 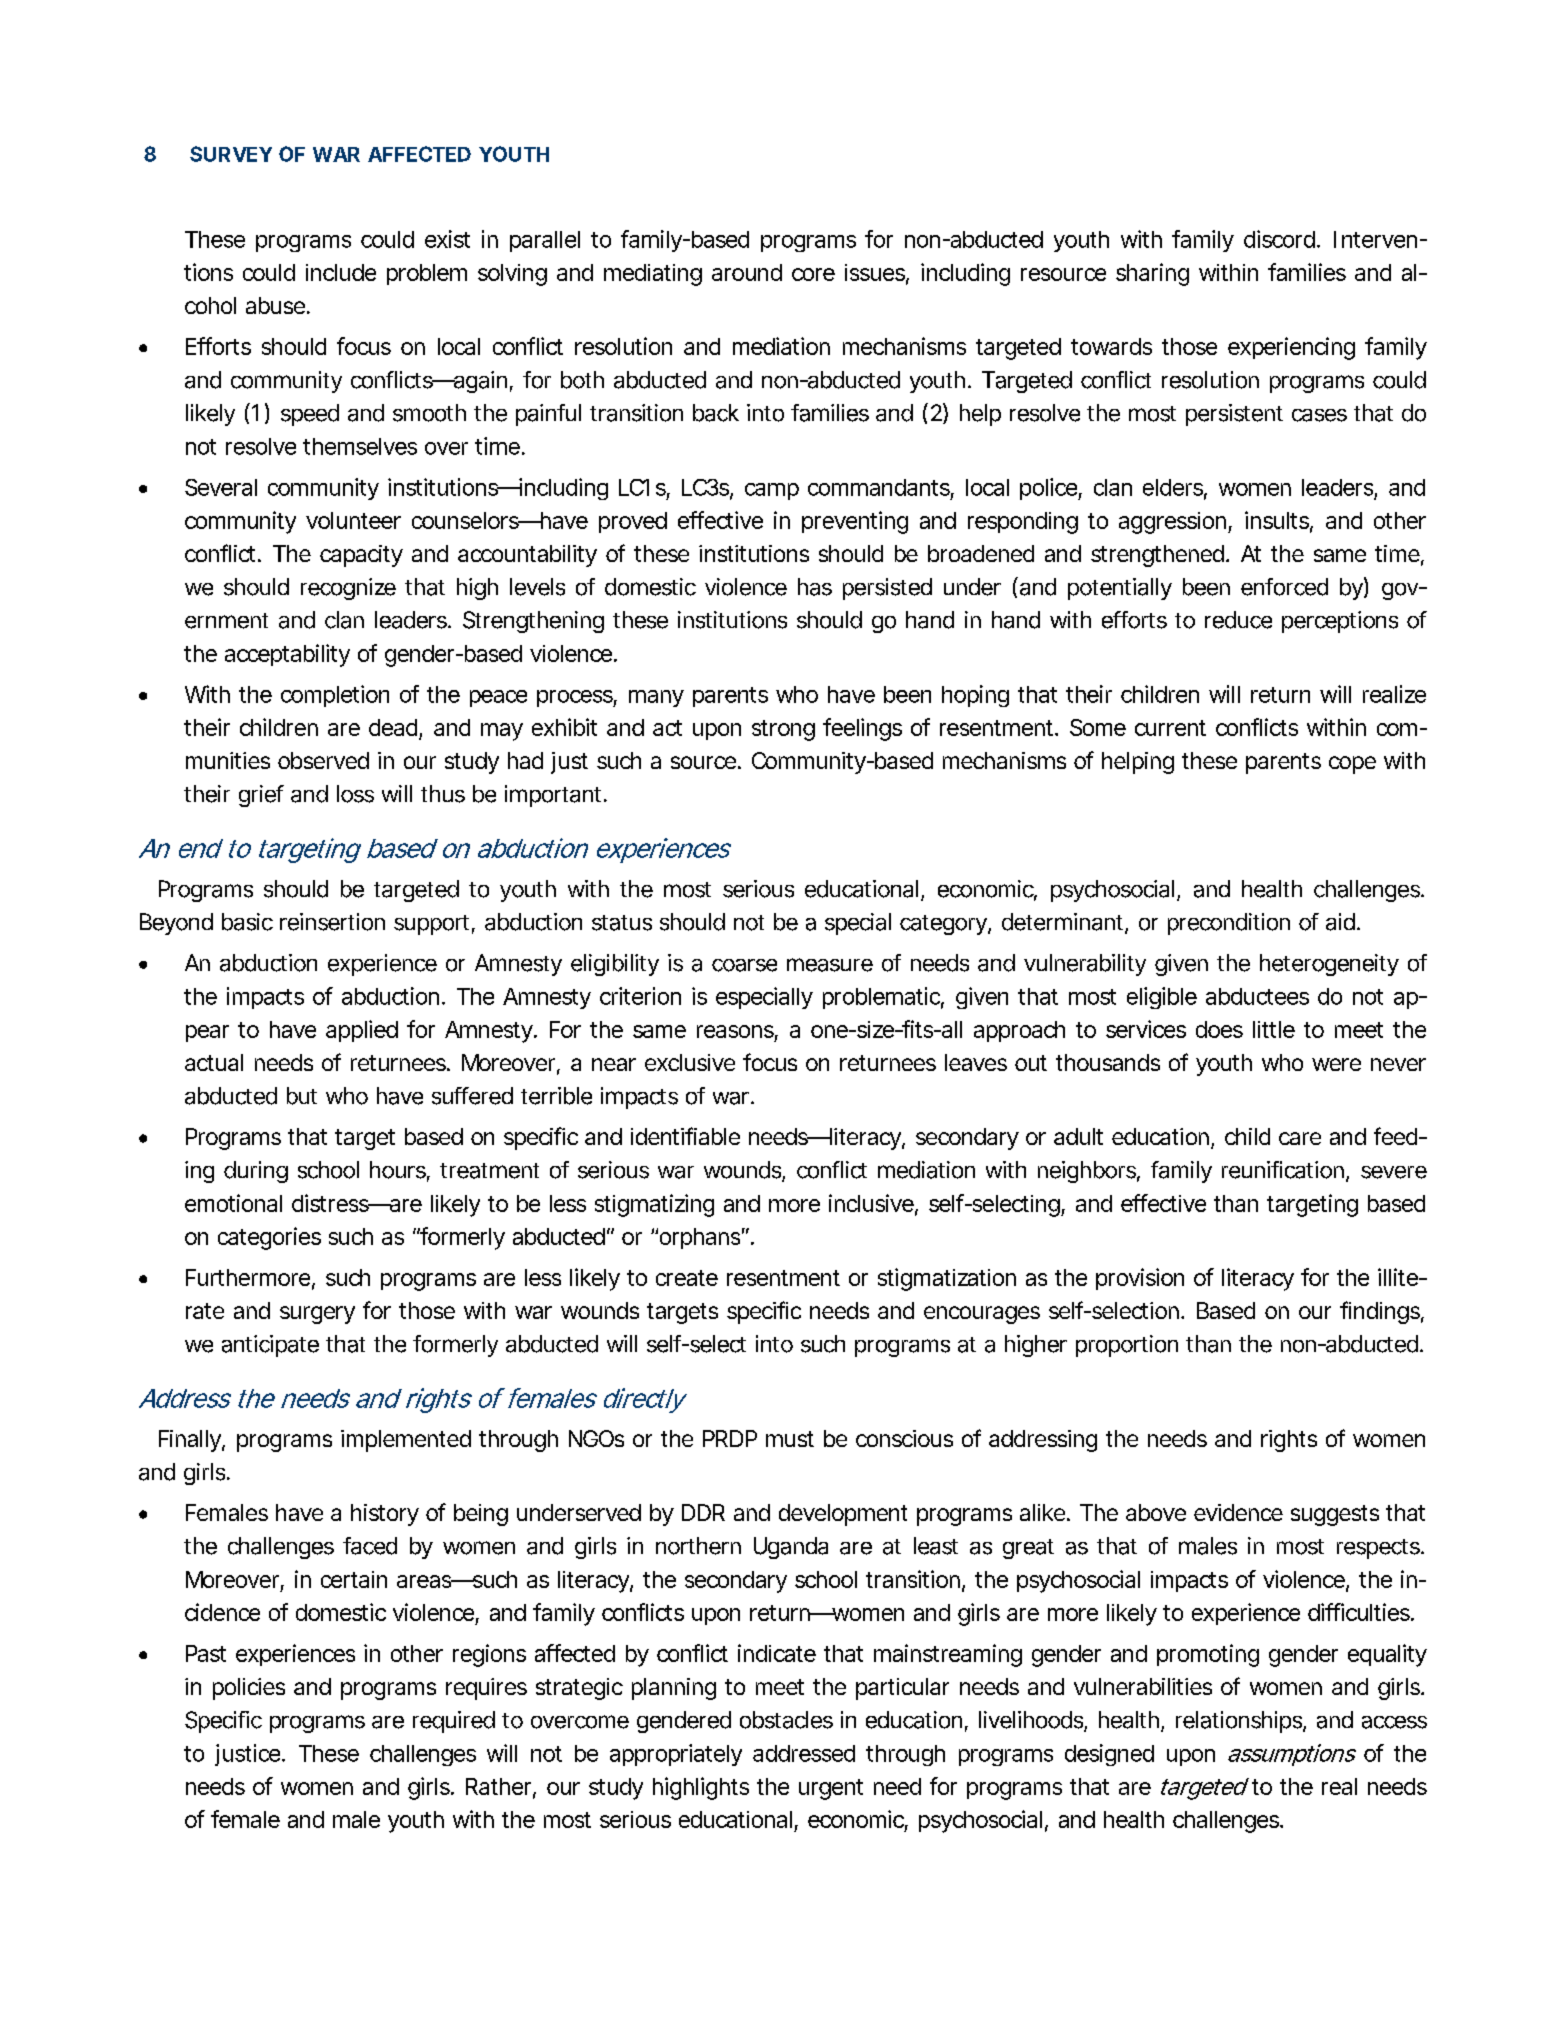 What do you see at coordinates (685, 1136) in the screenshot?
I see `identifiable` at bounding box center [685, 1136].
